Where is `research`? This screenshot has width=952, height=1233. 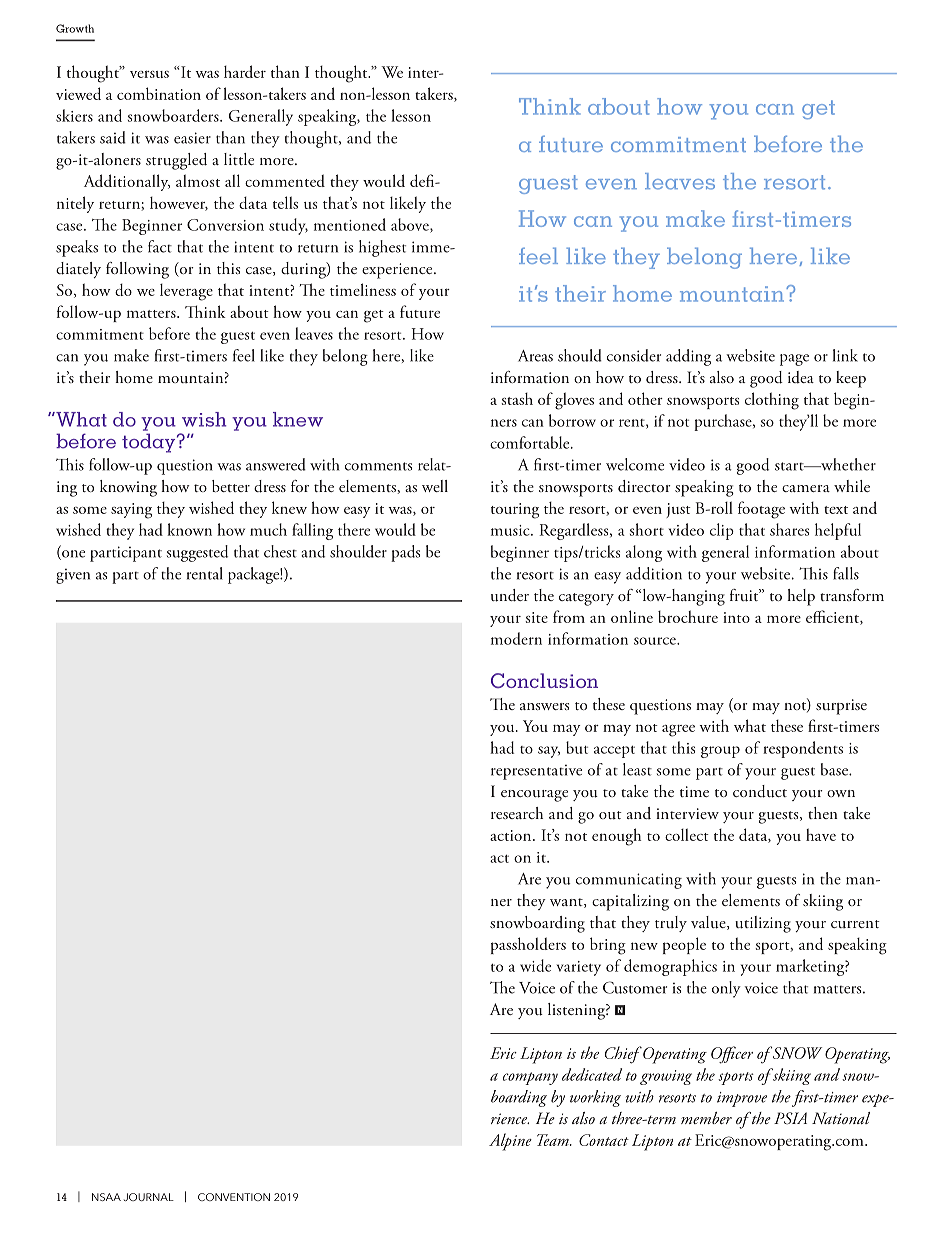 research is located at coordinates (517, 813).
